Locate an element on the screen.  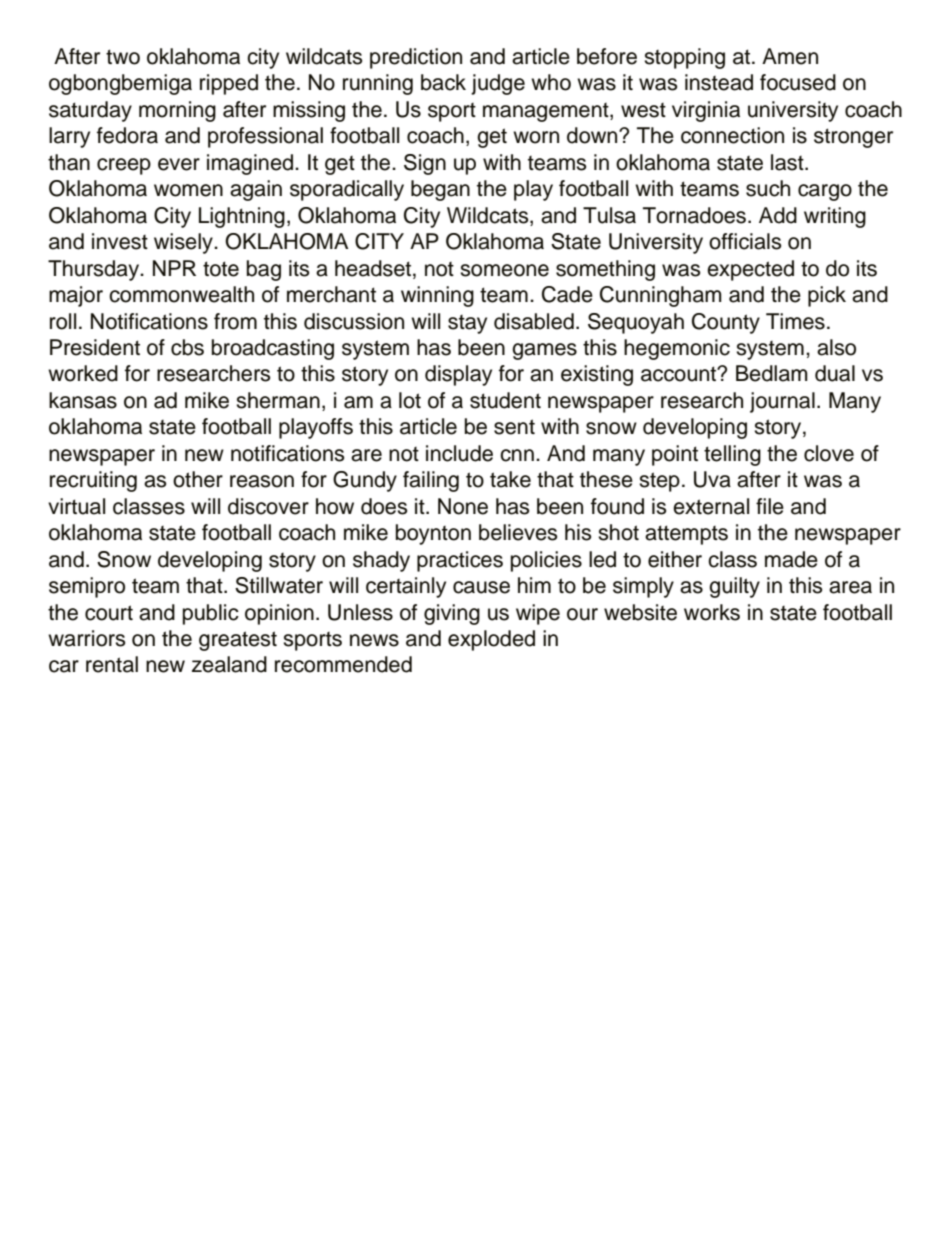
games is located at coordinates (544, 351).
